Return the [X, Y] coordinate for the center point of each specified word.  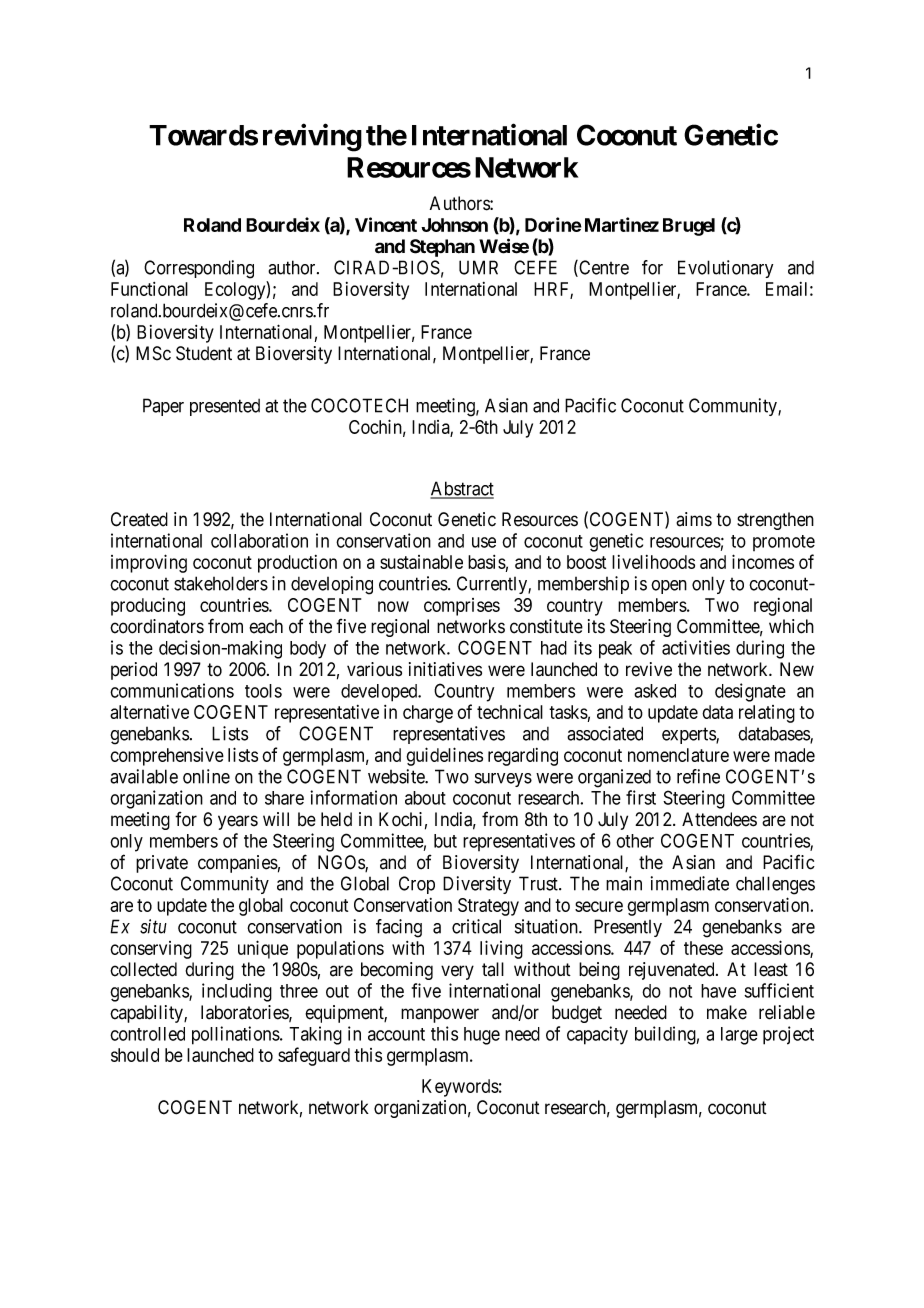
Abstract [462, 489]
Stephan [442, 248]
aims [694, 519]
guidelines [444, 756]
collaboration [259, 540]
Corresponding [199, 269]
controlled [147, 1034]
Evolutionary [725, 269]
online [206, 776]
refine [698, 776]
